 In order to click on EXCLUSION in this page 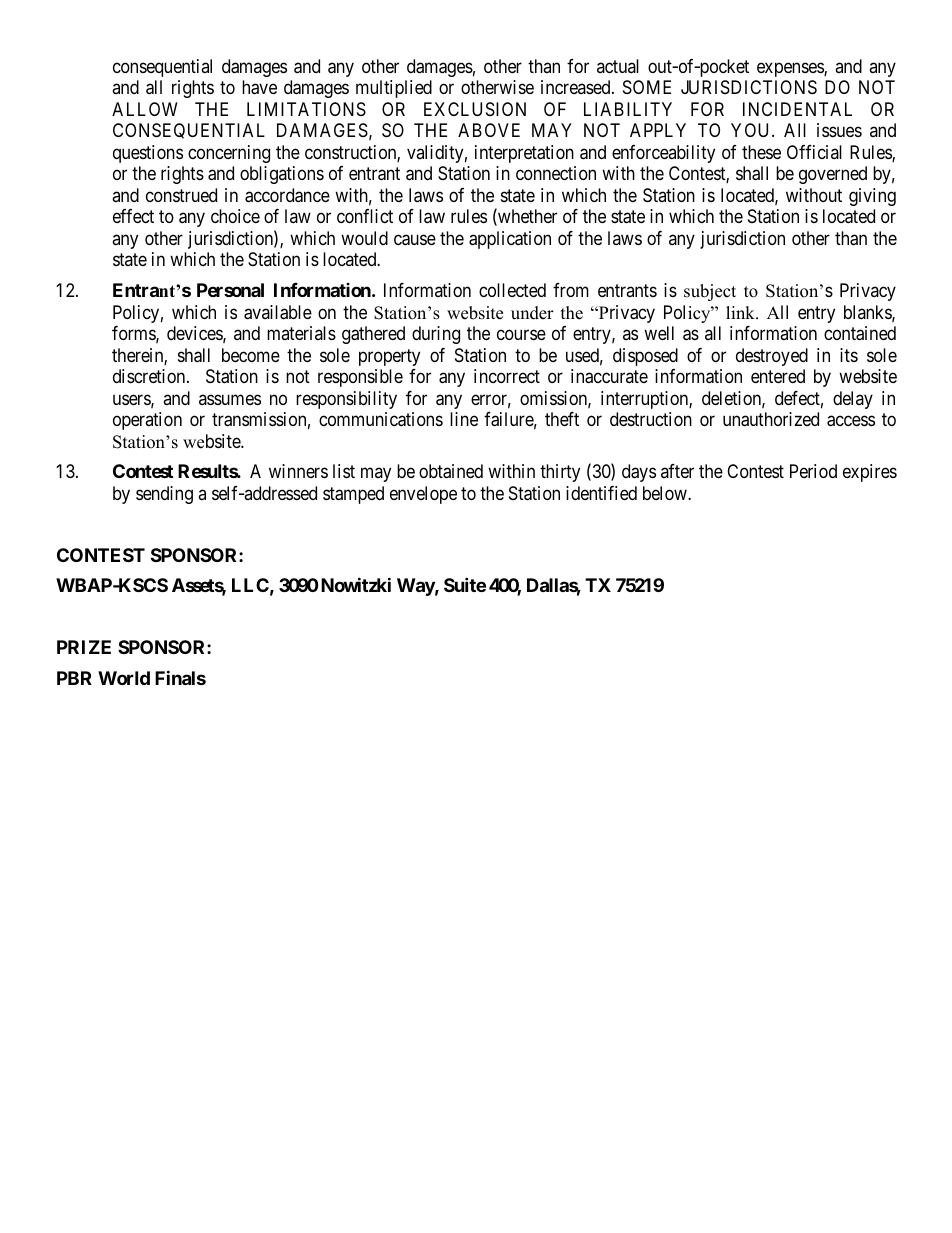, I will do `click(475, 109)`.
